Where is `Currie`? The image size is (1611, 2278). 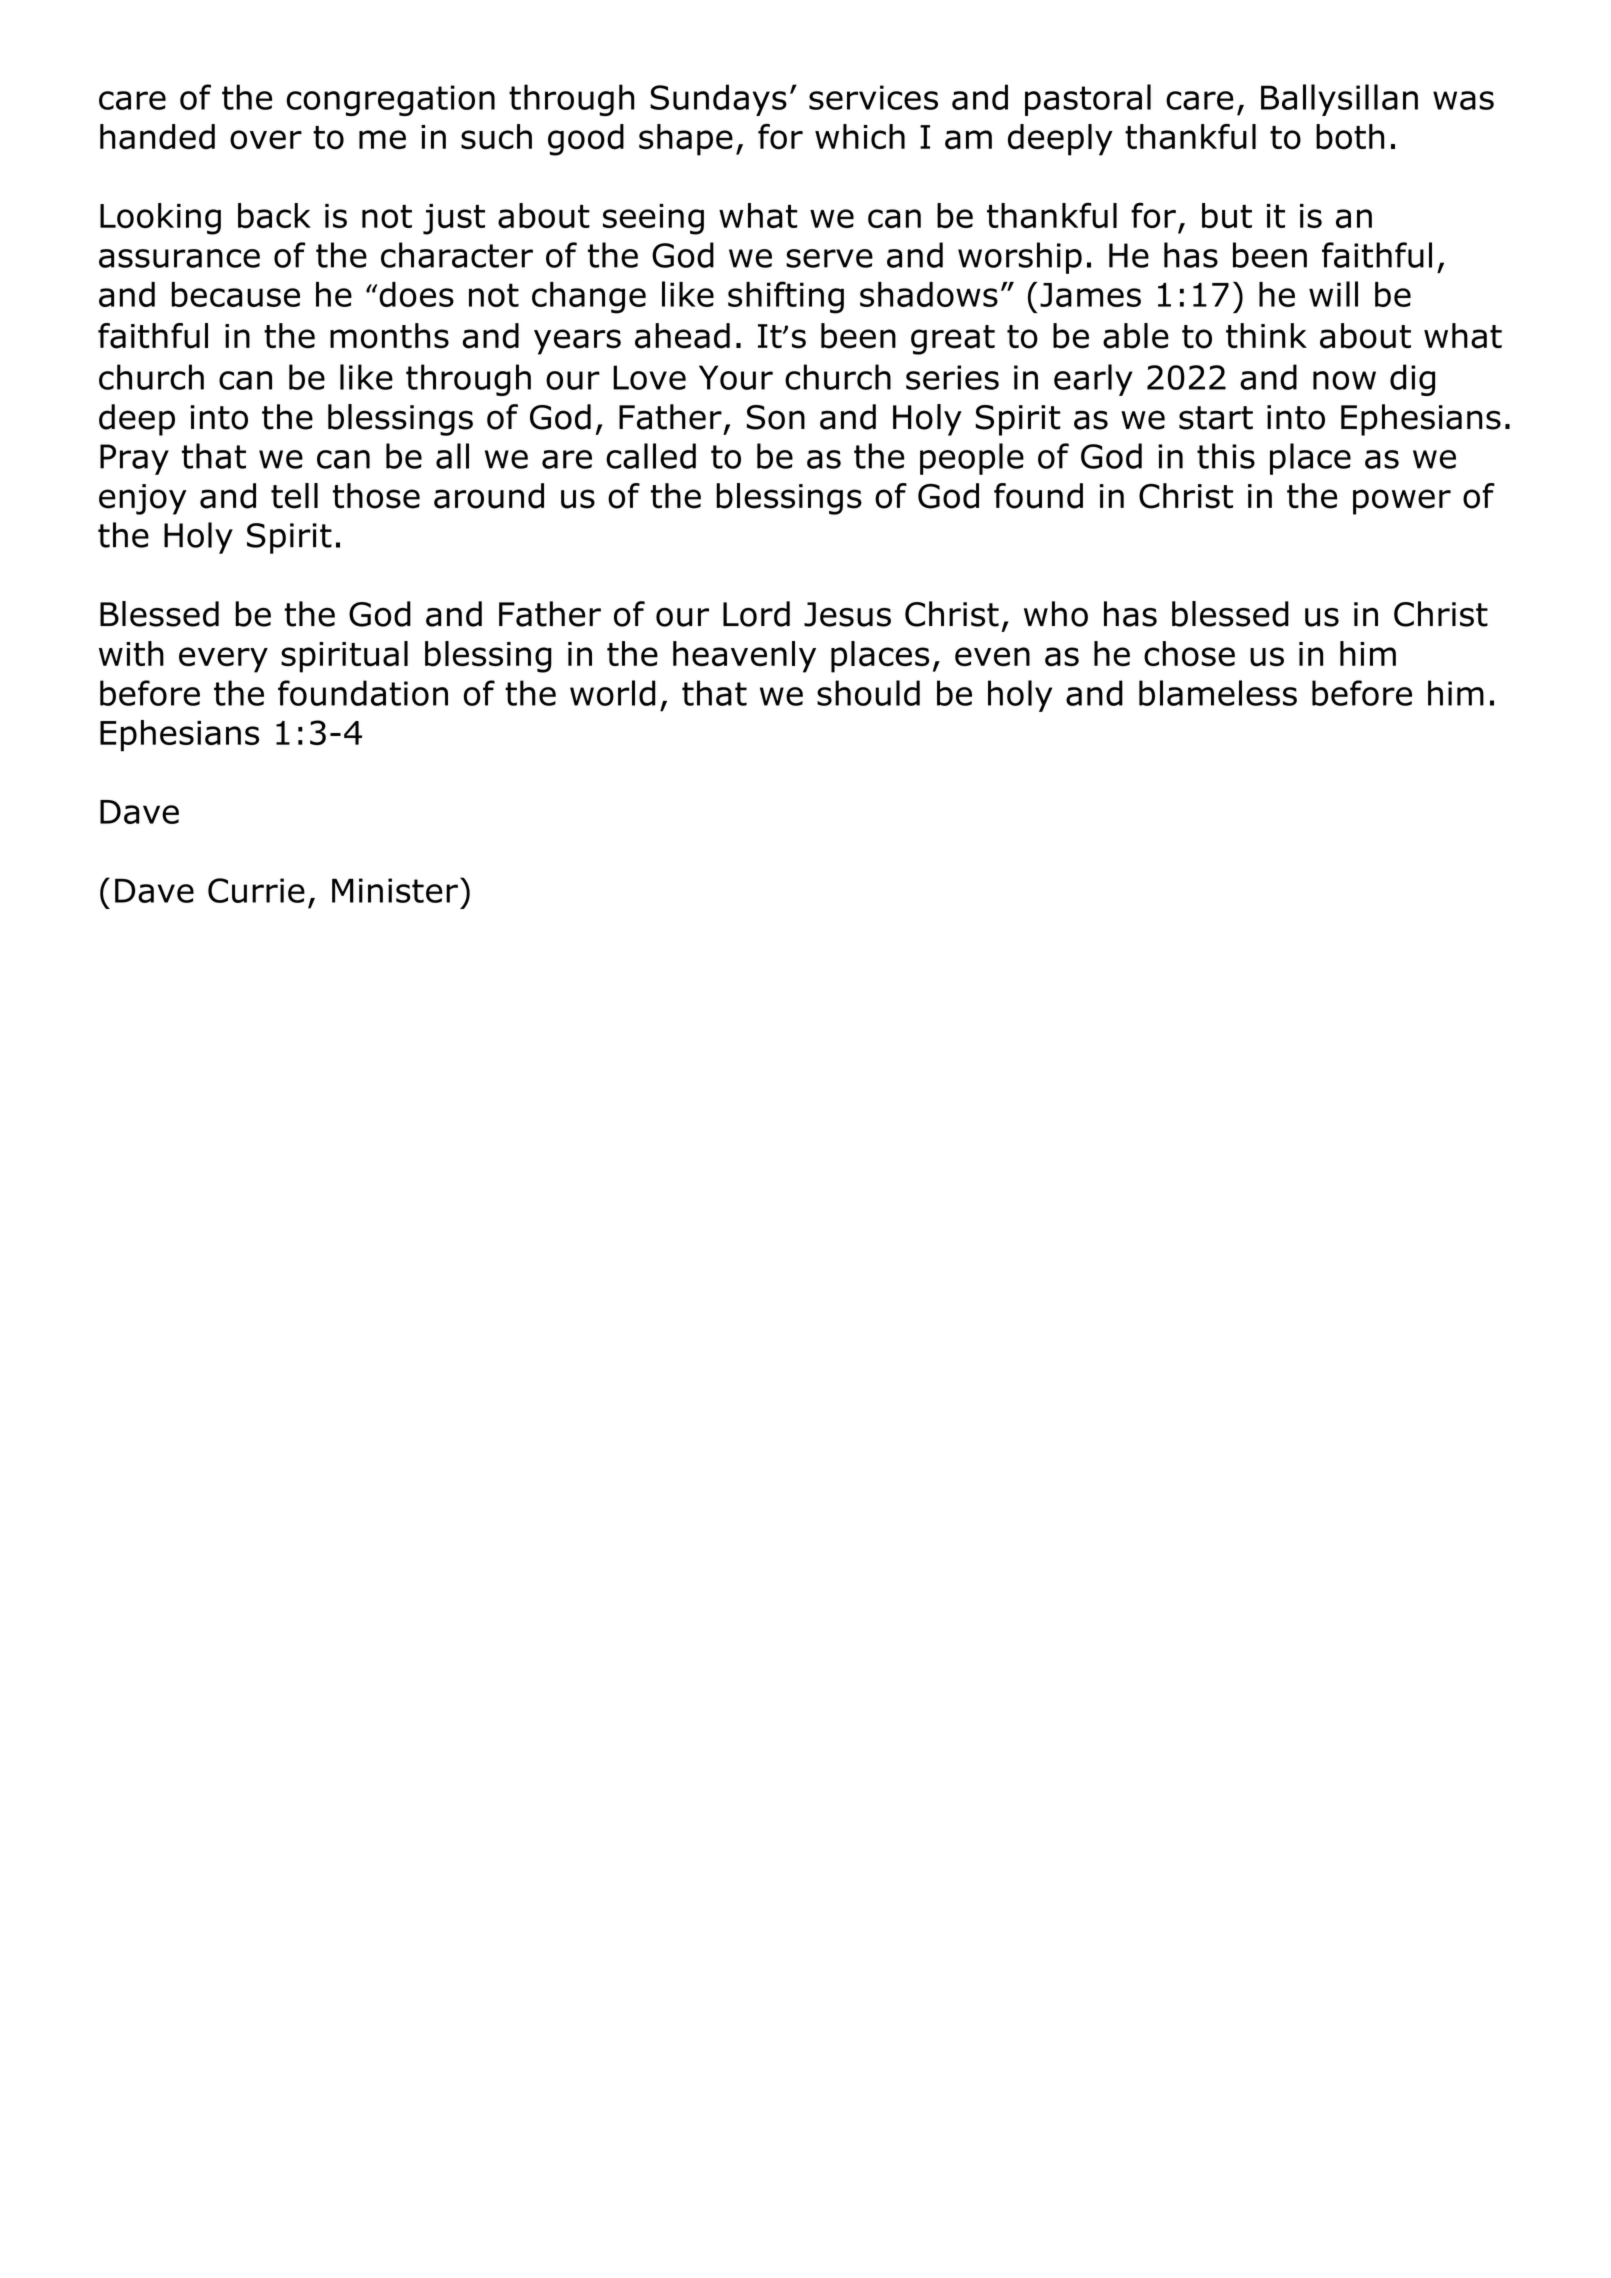 Currie is located at coordinates (256, 890).
